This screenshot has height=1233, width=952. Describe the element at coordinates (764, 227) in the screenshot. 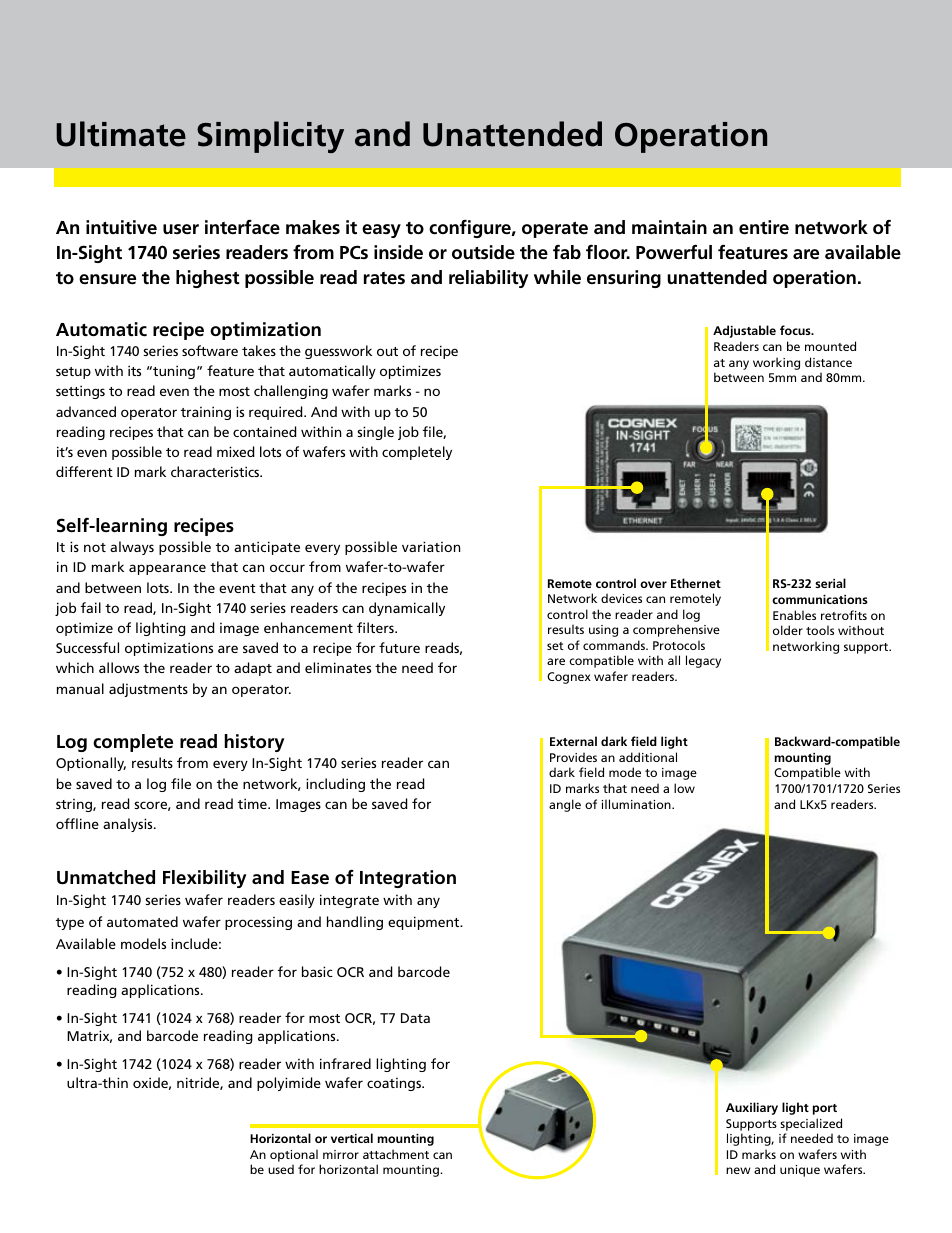

I see `entire` at that location.
